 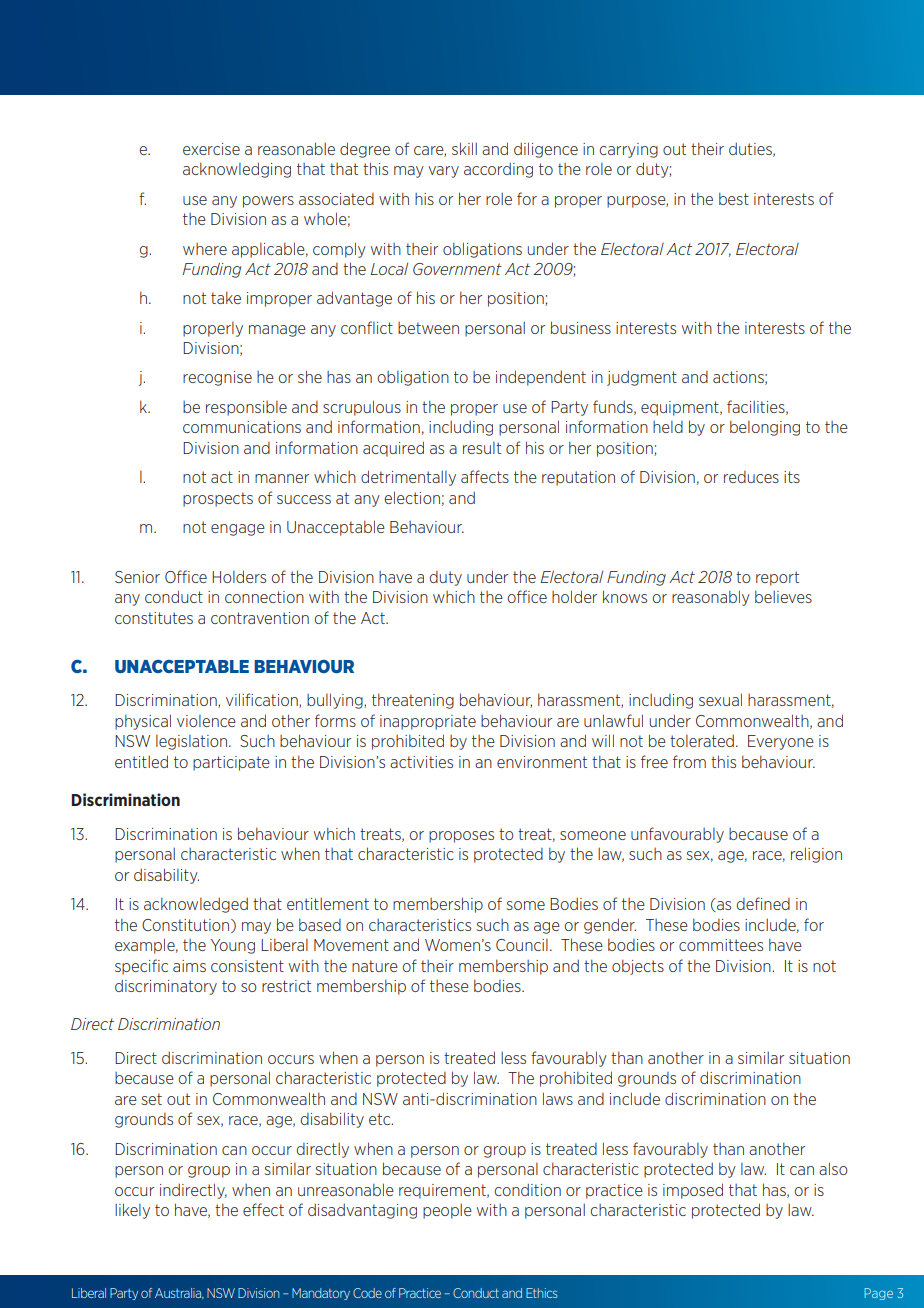 I want to click on Council, so click(x=522, y=945).
